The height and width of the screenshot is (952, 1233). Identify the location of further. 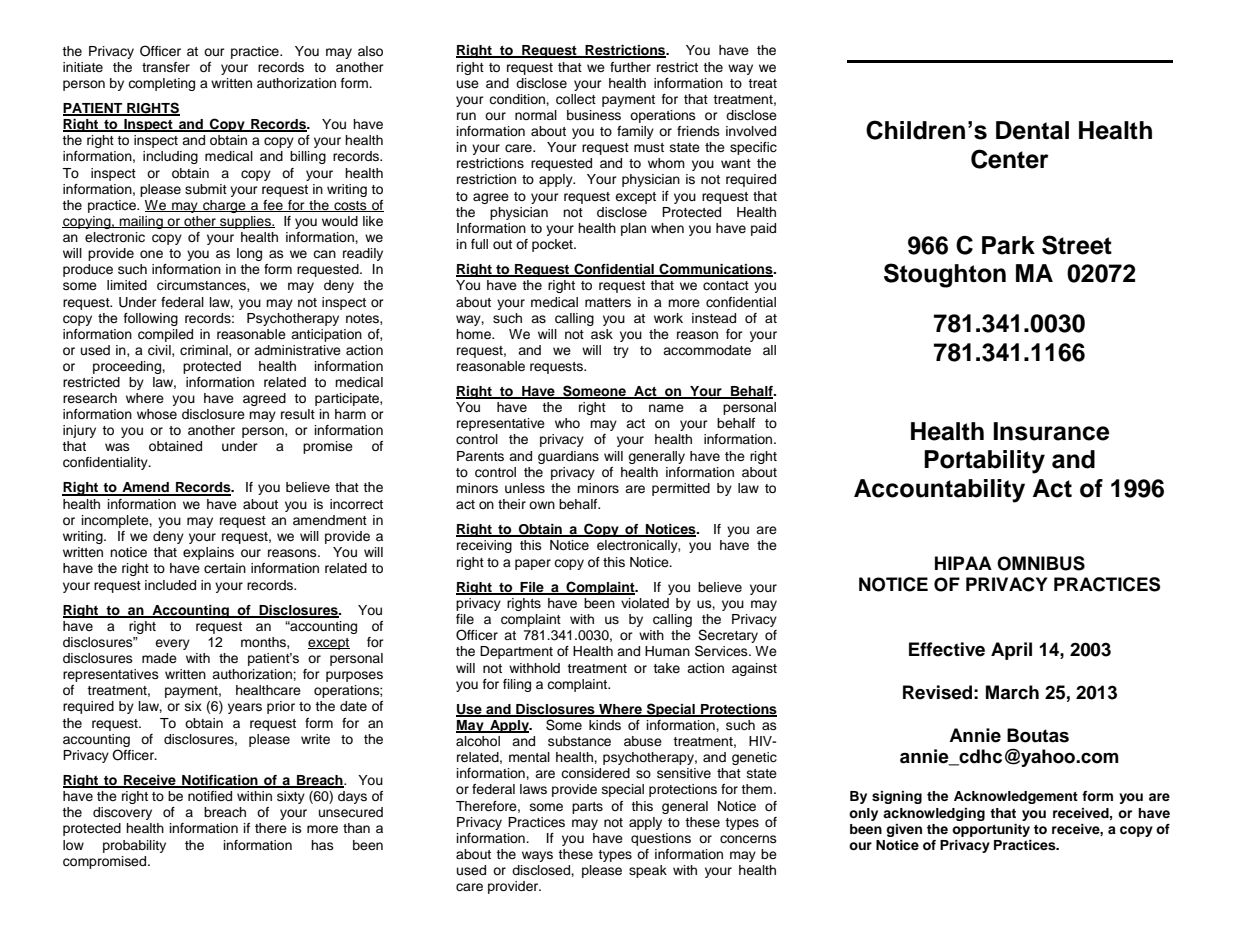
(630, 67).
